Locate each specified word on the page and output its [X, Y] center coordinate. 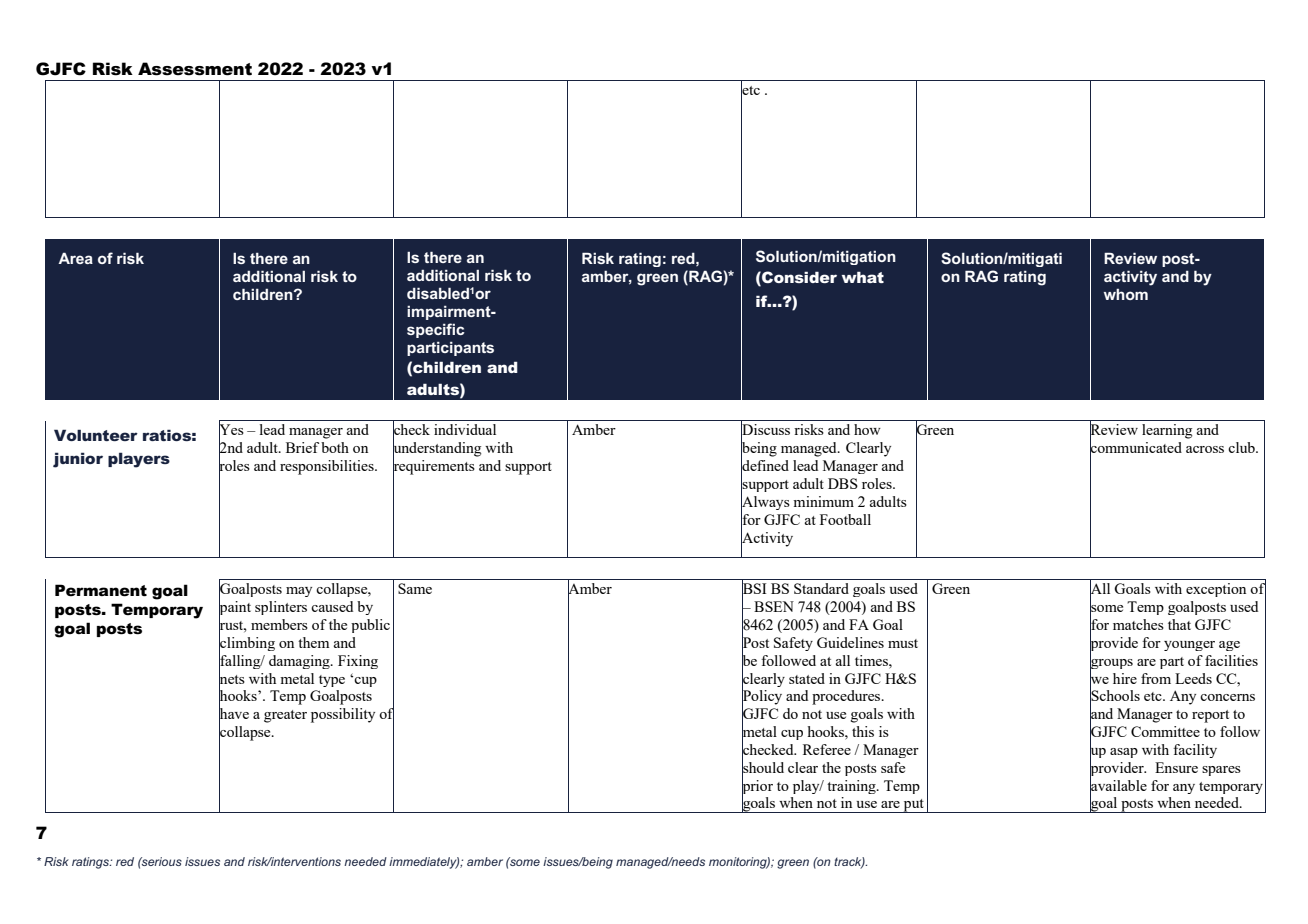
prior [757, 786]
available [1118, 785]
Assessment [195, 69]
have [234, 714]
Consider [798, 277]
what [863, 277]
